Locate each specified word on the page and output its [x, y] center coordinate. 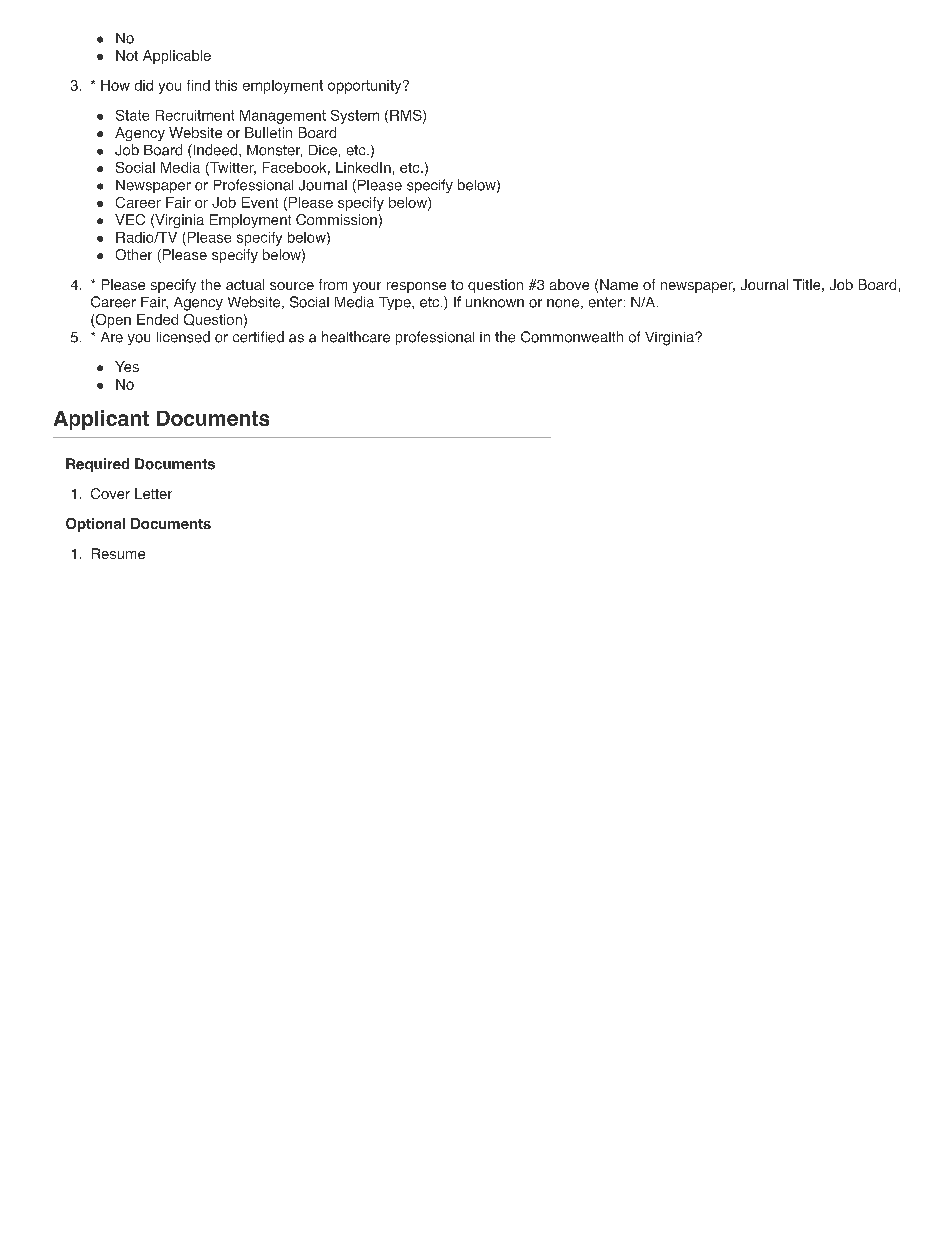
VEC [130, 219]
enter [605, 302]
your [367, 287]
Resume [118, 553]
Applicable [177, 57]
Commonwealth [572, 337]
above [569, 284]
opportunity [366, 87]
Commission [336, 219]
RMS [407, 116]
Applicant [101, 420]
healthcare [356, 337]
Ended [157, 319]
